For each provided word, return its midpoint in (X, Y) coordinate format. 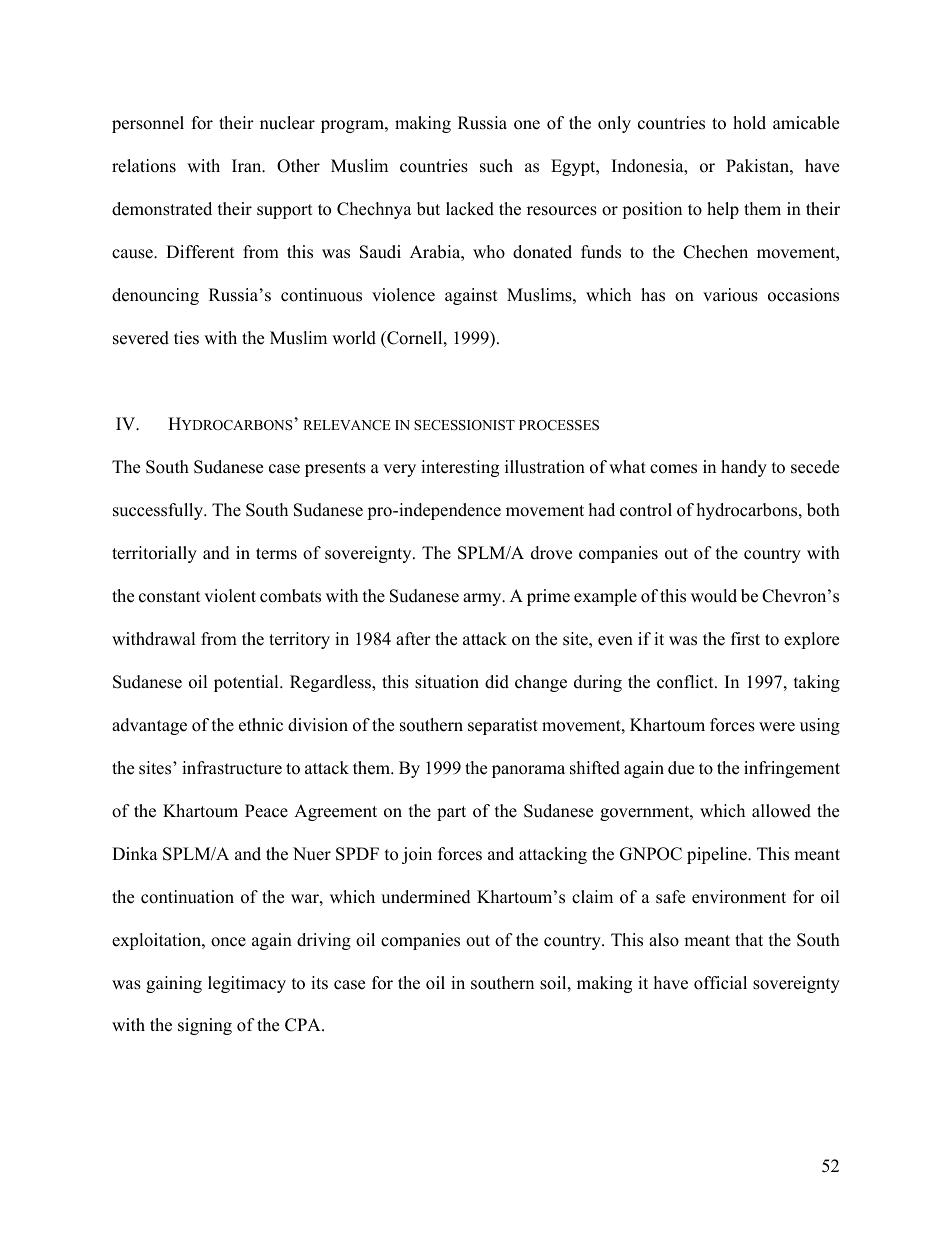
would (714, 596)
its (319, 983)
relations (144, 166)
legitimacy (247, 984)
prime (548, 597)
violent (230, 596)
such (496, 166)
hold (749, 123)
